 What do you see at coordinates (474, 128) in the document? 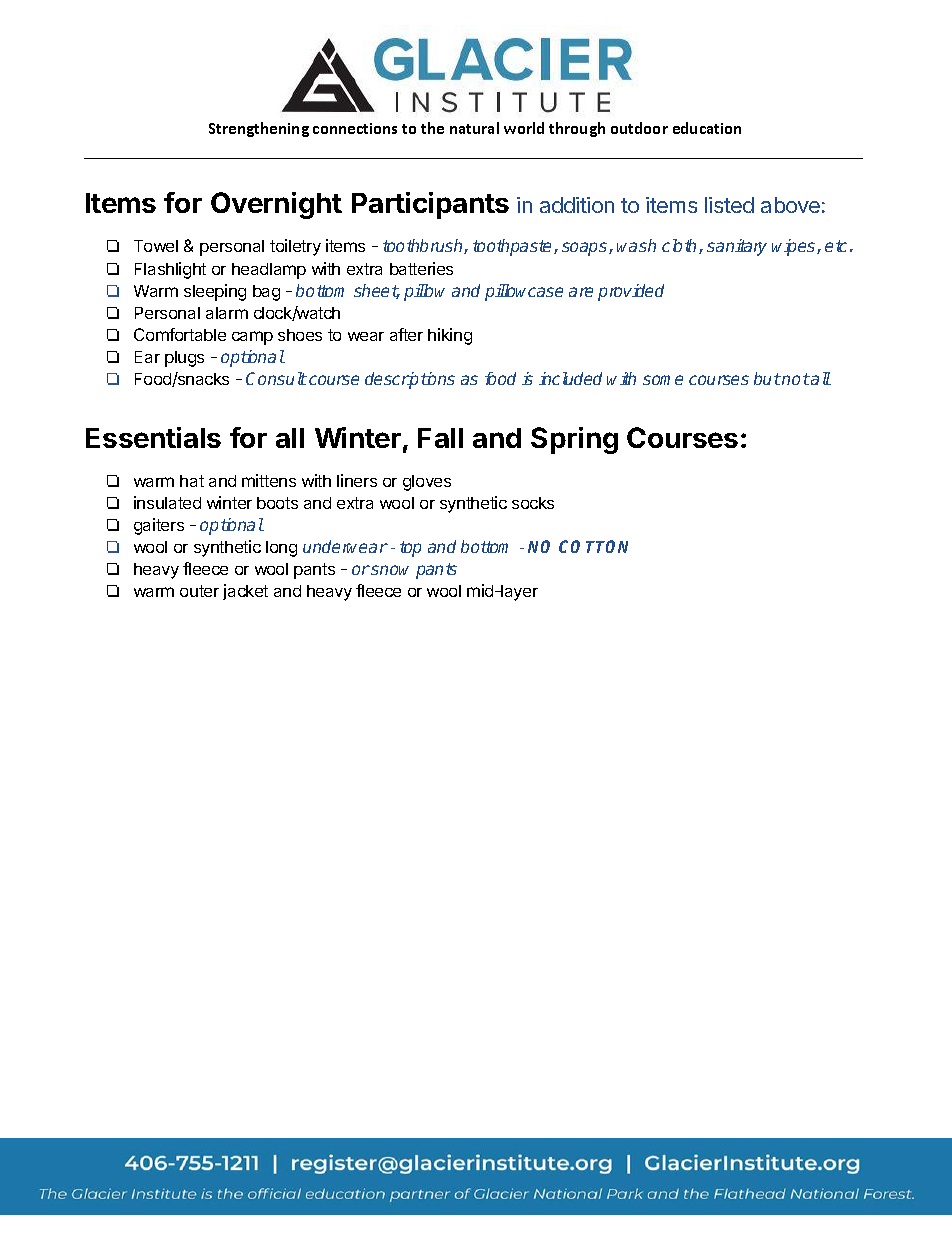
I see `natural` at bounding box center [474, 128].
